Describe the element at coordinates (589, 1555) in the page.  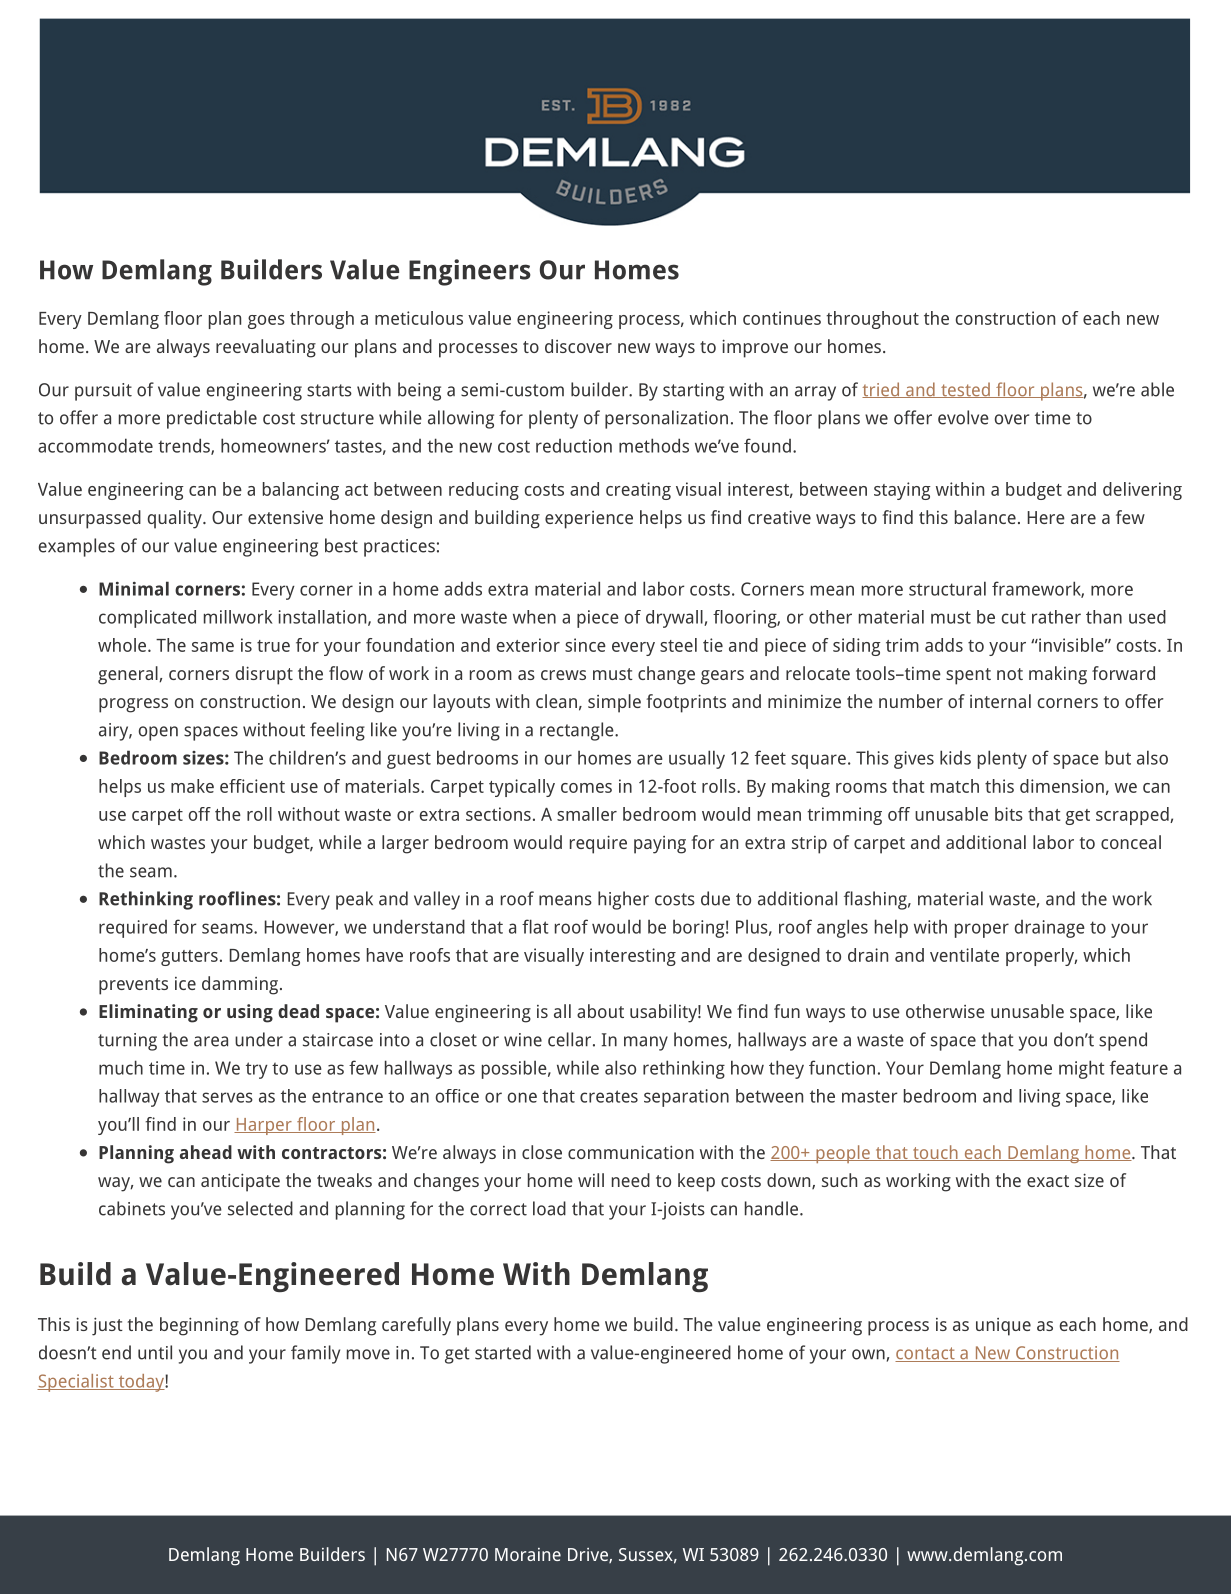
I see `Drive` at that location.
